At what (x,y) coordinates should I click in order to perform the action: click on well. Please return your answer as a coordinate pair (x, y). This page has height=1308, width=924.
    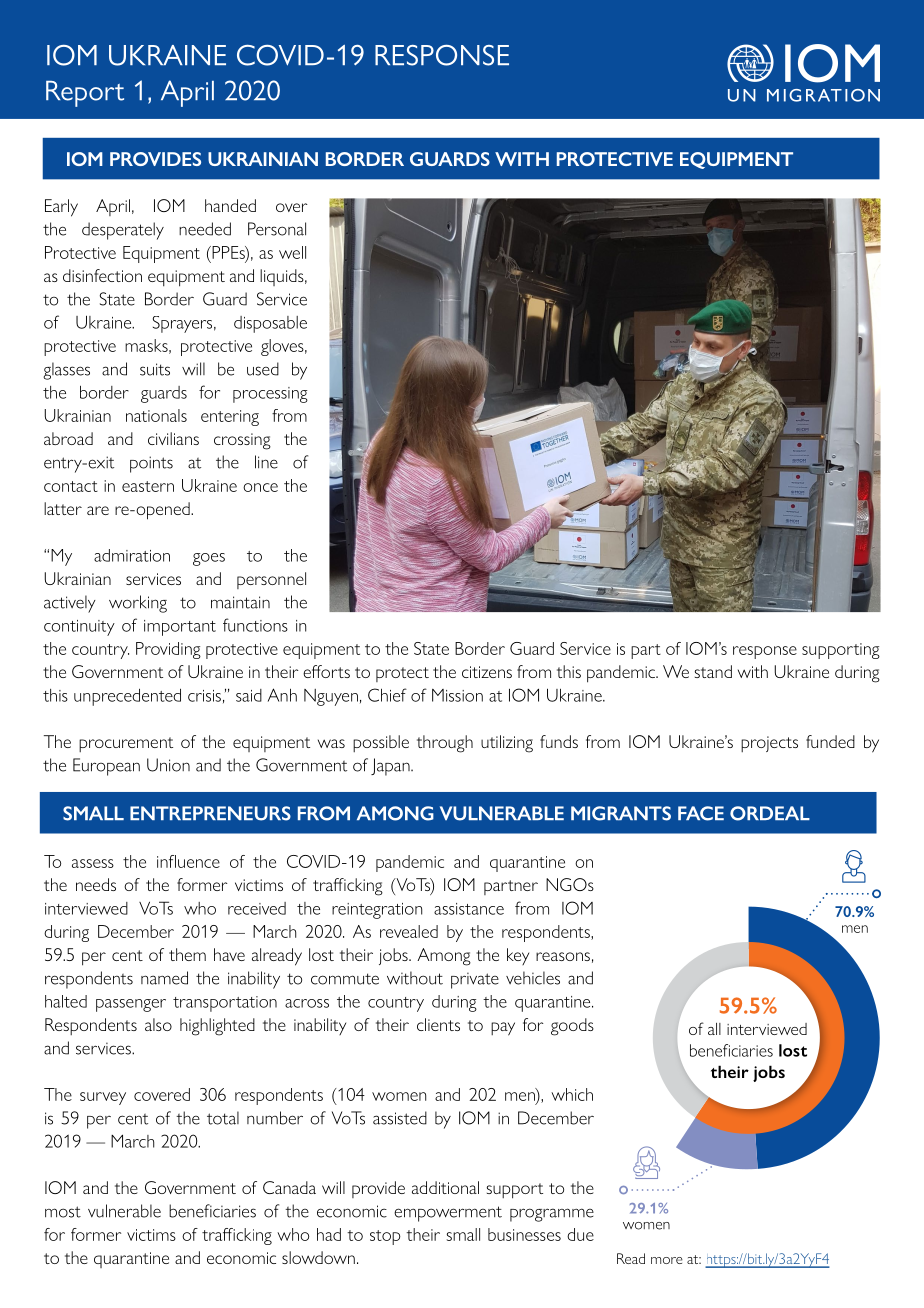
    Looking at the image, I should click on (292, 252).
